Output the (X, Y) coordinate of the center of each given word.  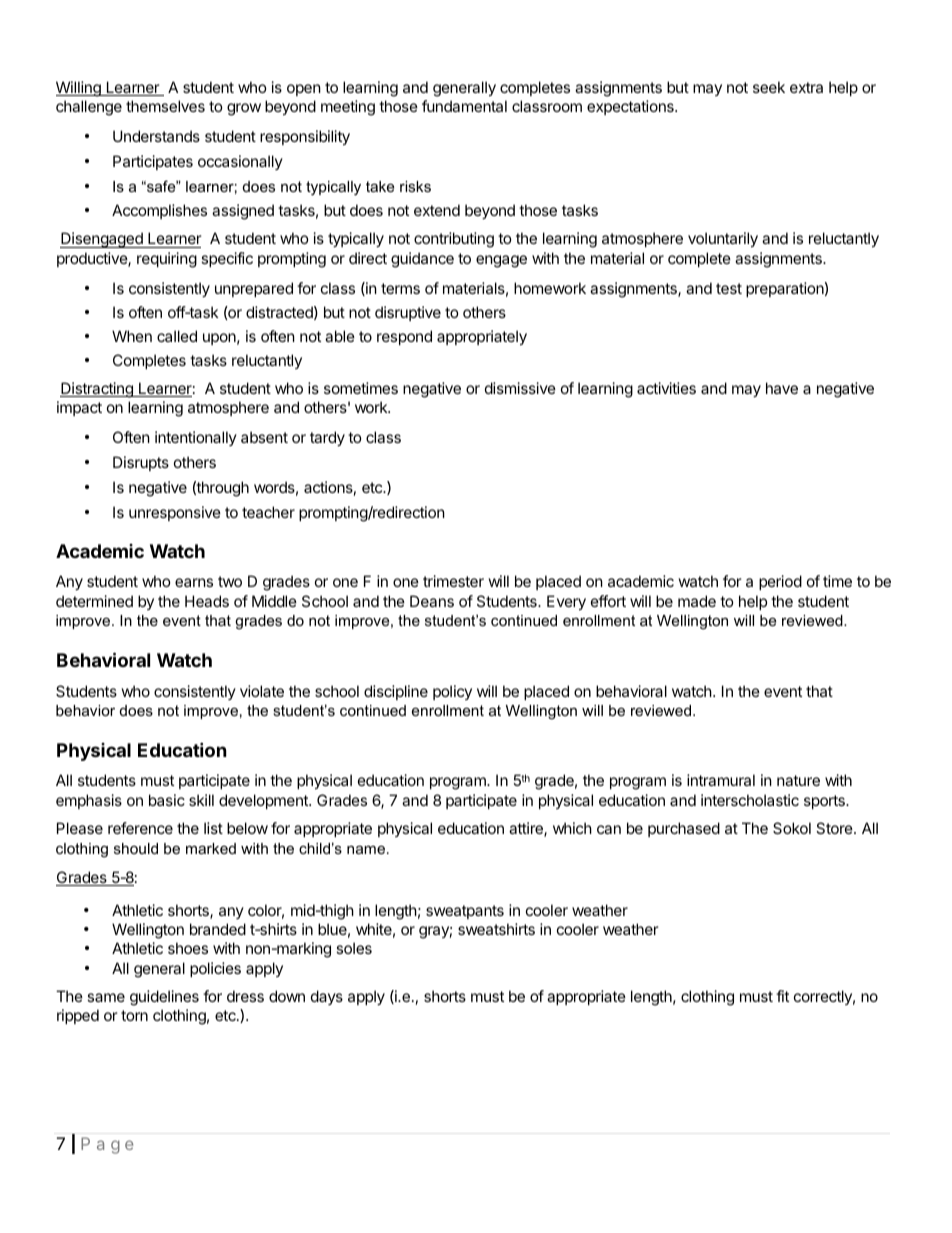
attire (527, 829)
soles (354, 948)
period (780, 582)
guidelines (164, 998)
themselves (165, 106)
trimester (453, 581)
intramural (721, 780)
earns (194, 582)
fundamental (464, 106)
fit (782, 996)
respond (404, 337)
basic (167, 800)
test (729, 288)
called (177, 336)
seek (769, 87)
